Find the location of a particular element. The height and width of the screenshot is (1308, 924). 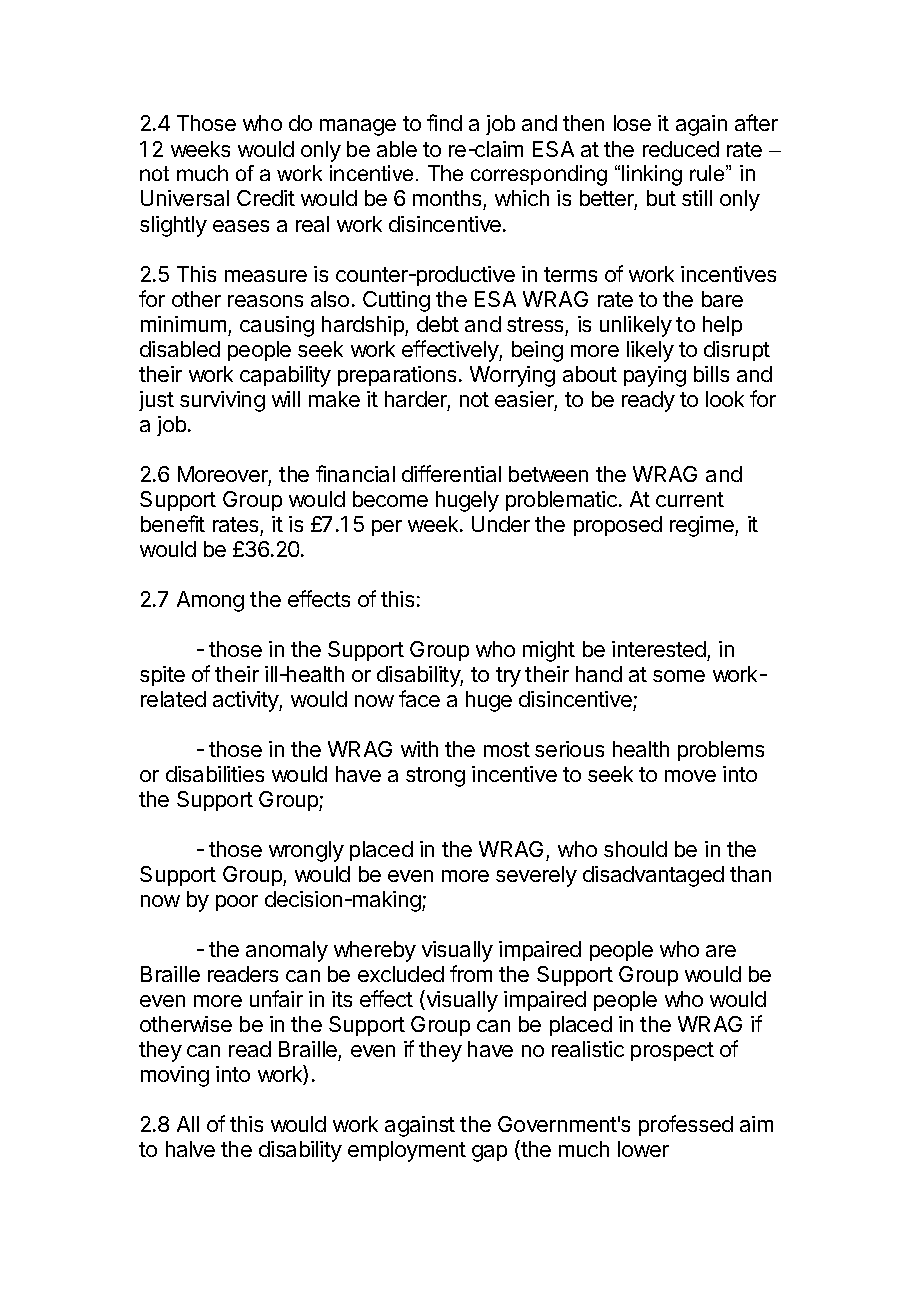

Credit is located at coordinates (266, 198).
